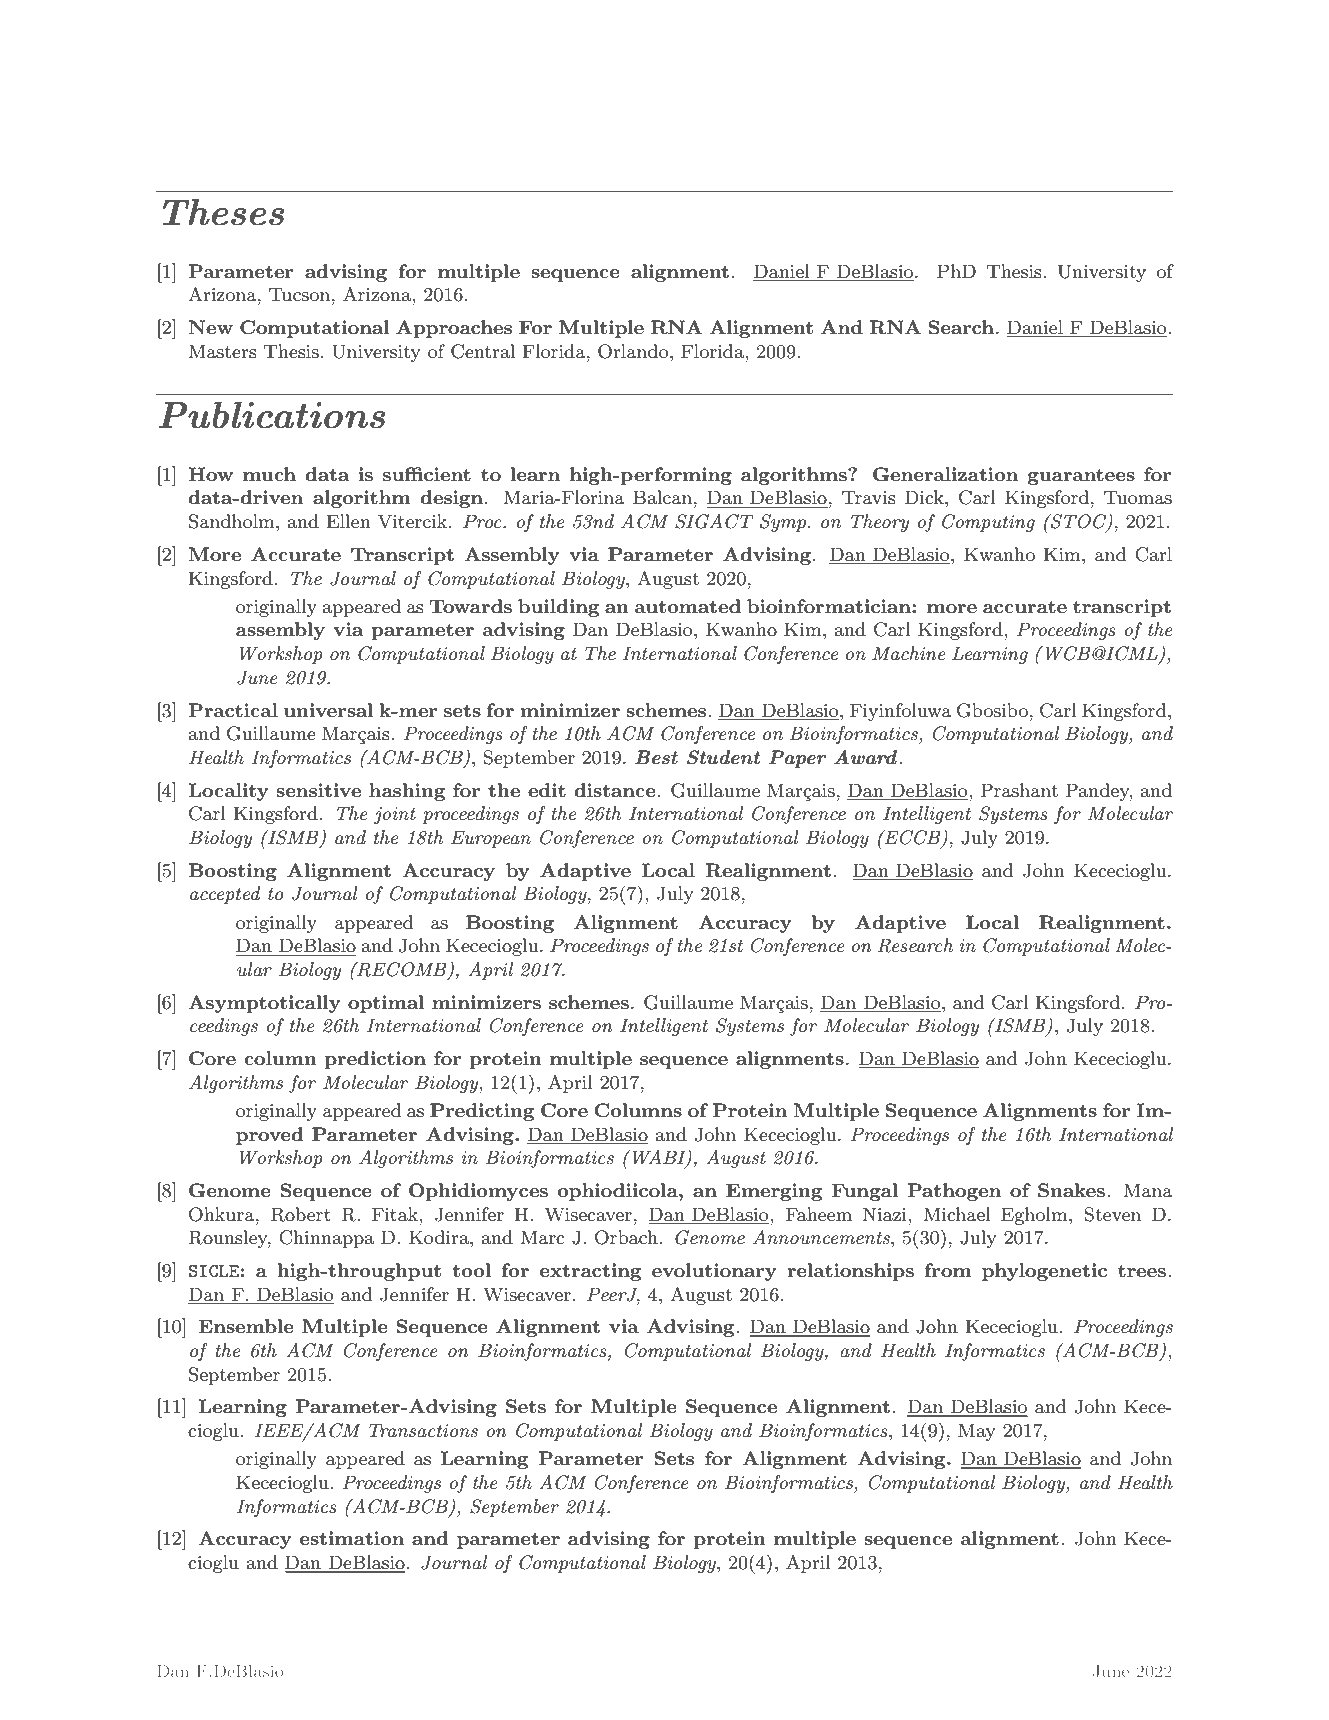 This document has height=1720, width=1329. What do you see at coordinates (318, 790) in the document?
I see `sensitive` at bounding box center [318, 790].
